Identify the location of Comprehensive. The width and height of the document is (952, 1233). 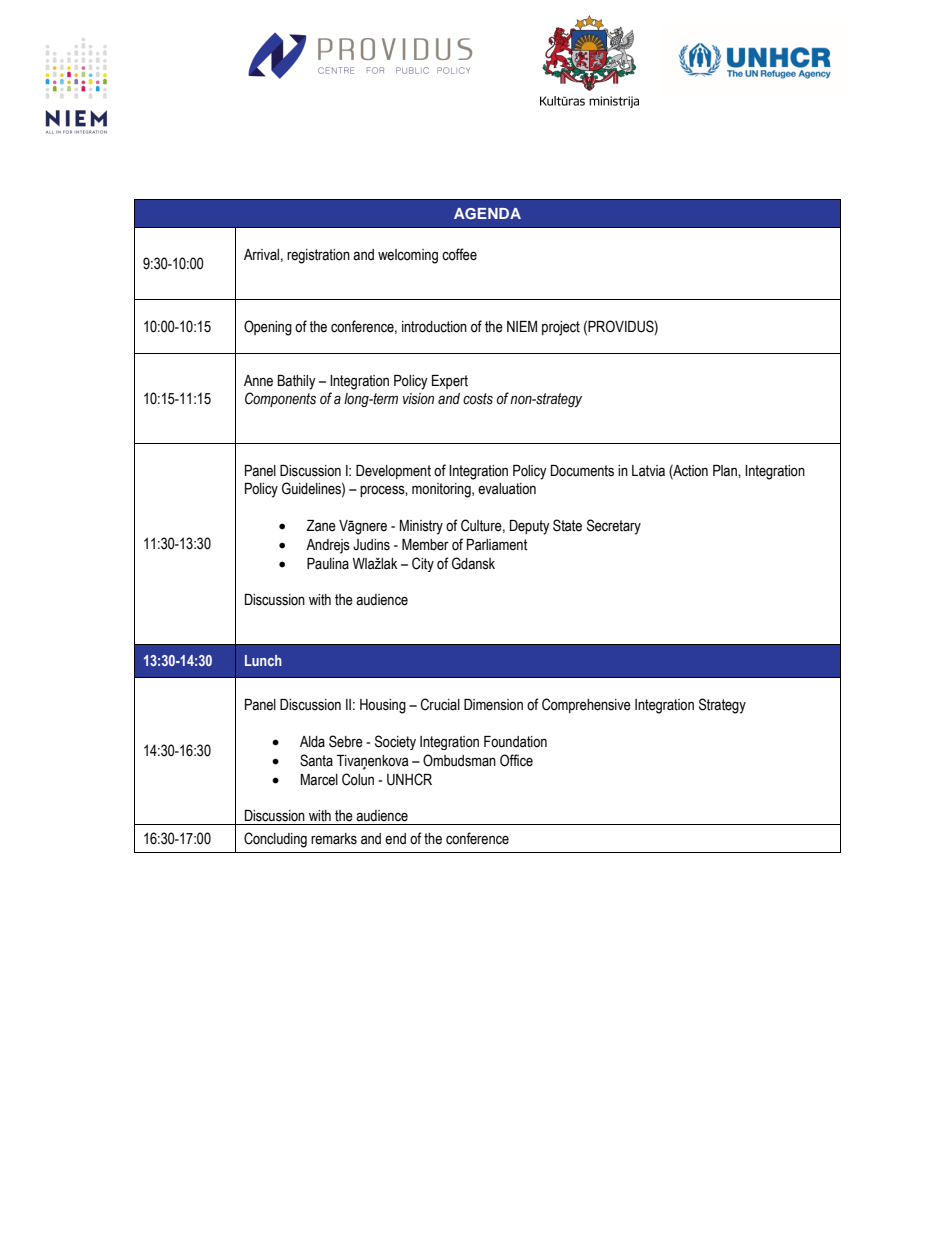
(586, 705).
